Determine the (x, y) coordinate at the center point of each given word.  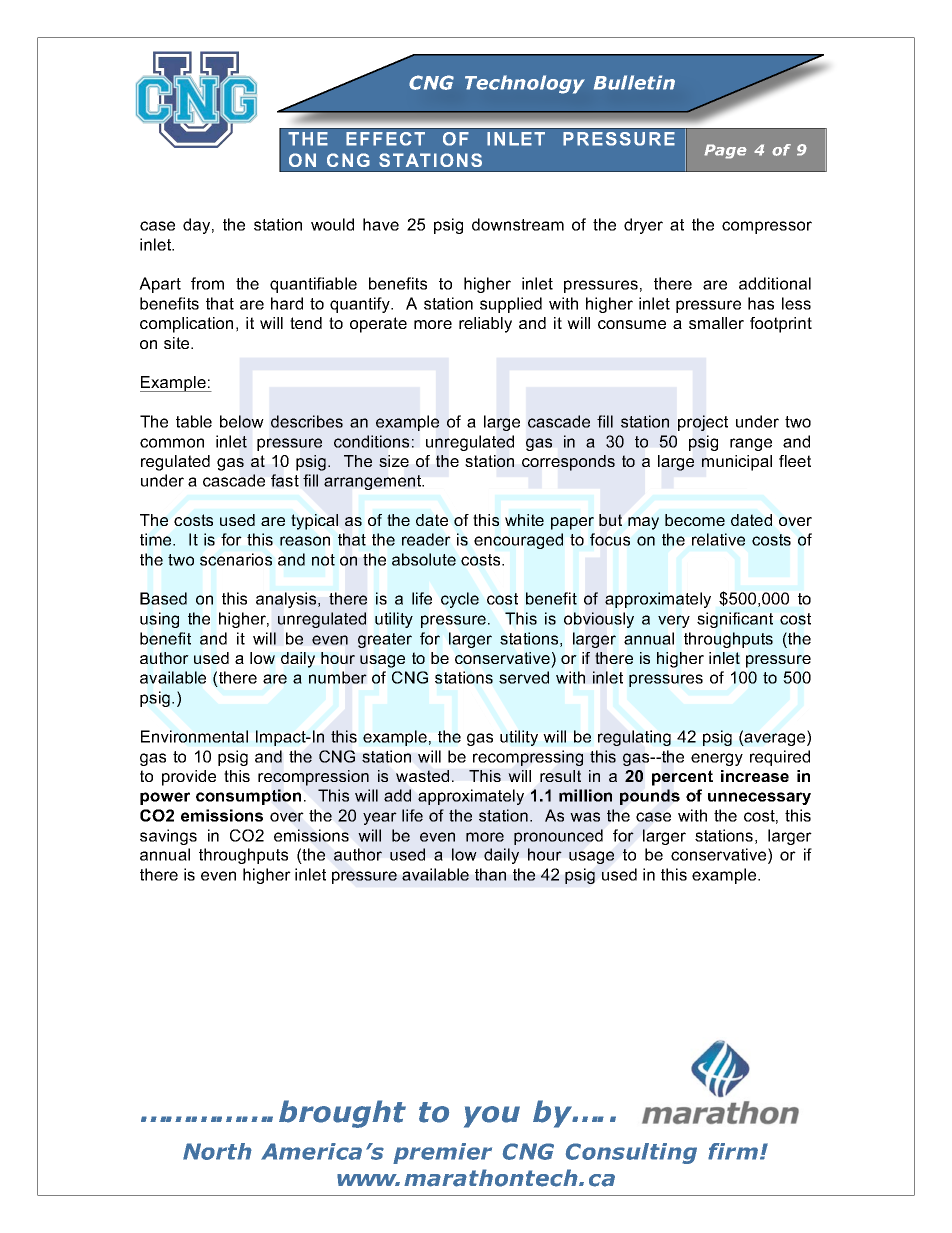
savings (168, 837)
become (695, 520)
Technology (525, 84)
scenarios (236, 559)
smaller (716, 323)
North (217, 1151)
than (490, 874)
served (524, 677)
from (207, 283)
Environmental (194, 736)
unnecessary (759, 798)
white (524, 520)
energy (717, 759)
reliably (485, 325)
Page (725, 151)
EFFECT (385, 139)
